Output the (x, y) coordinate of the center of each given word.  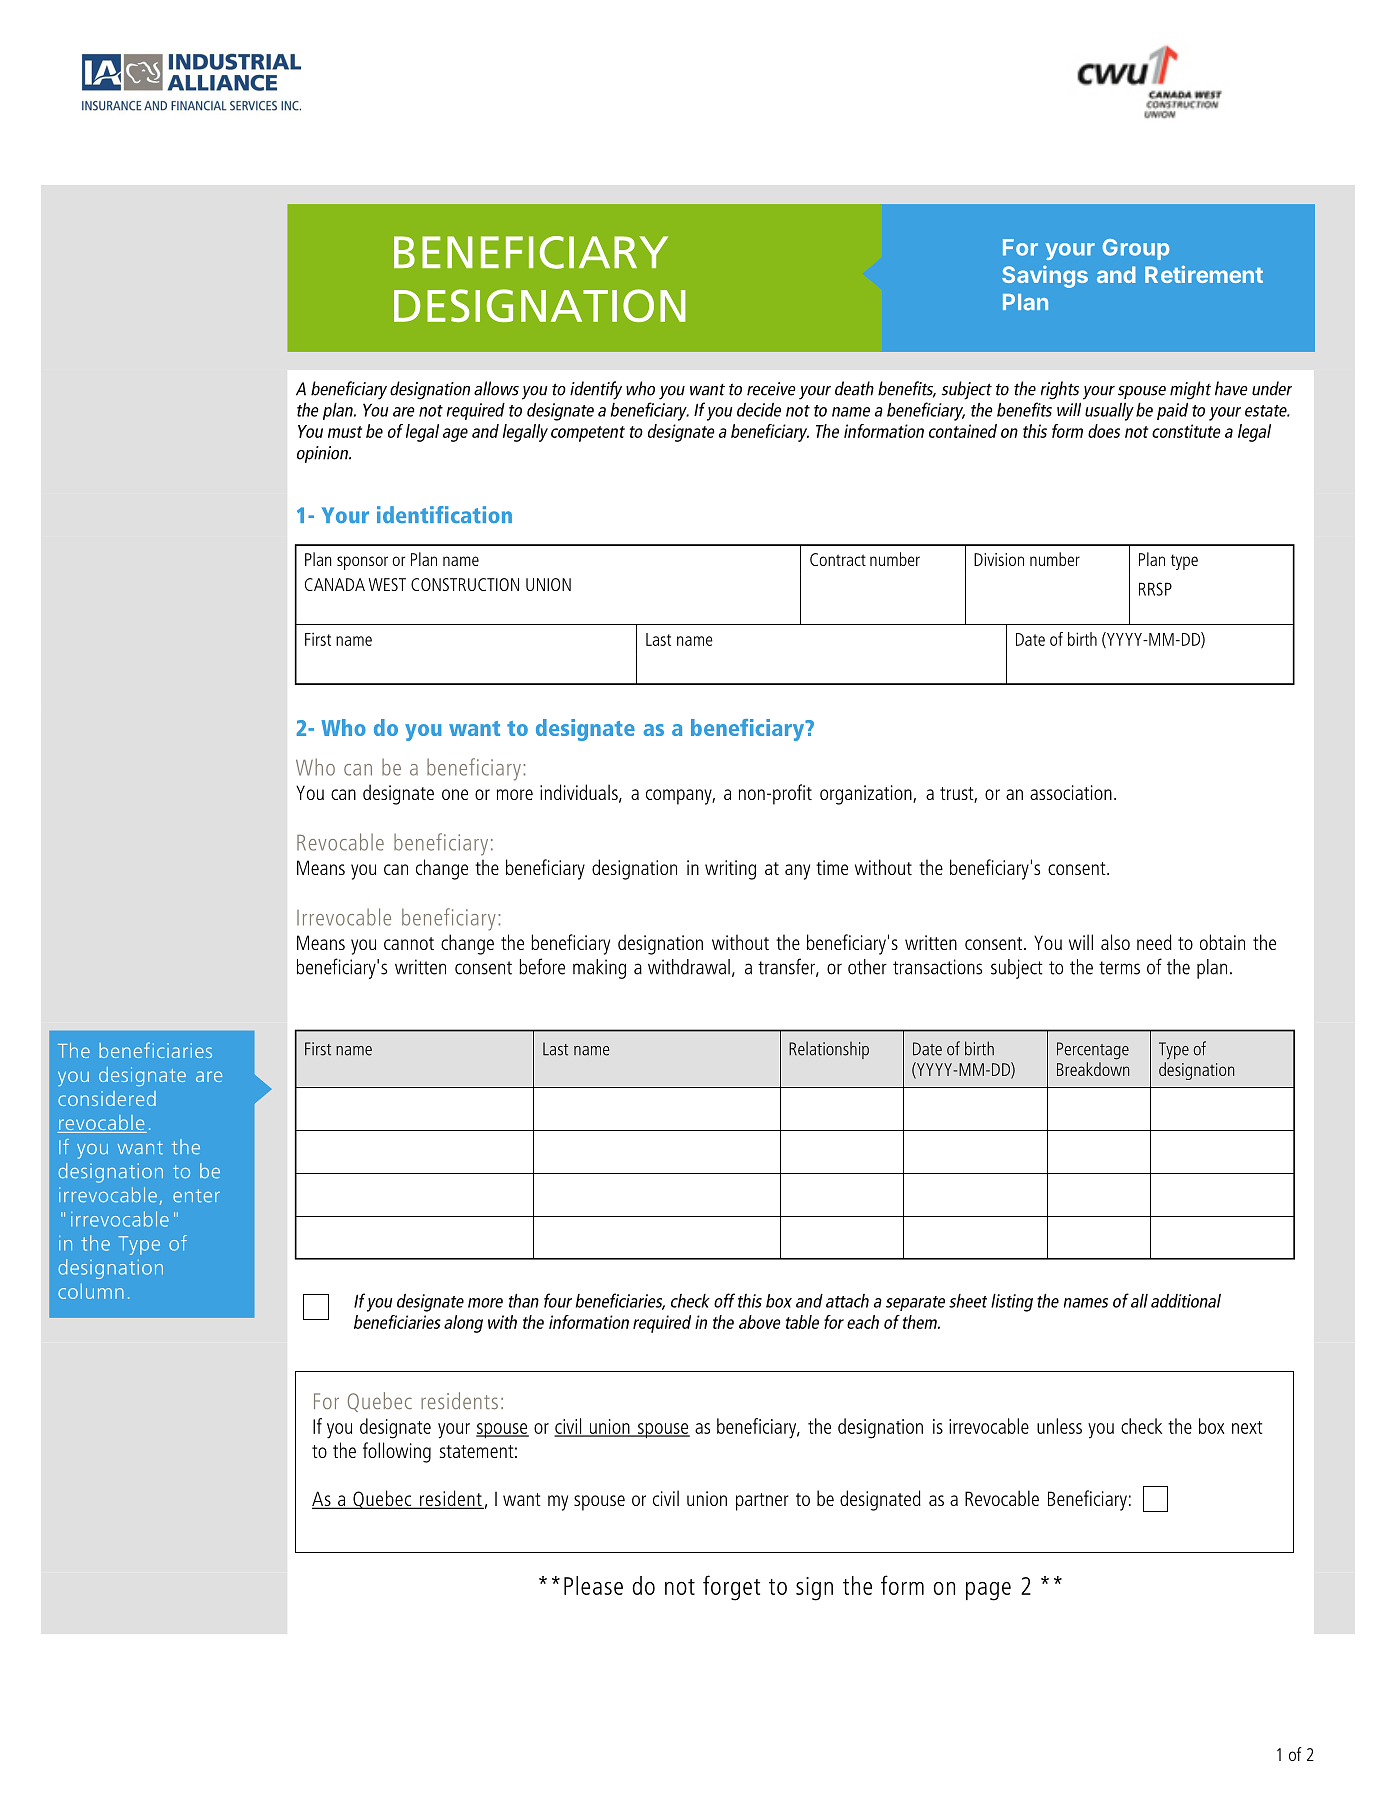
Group (1136, 249)
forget (731, 1588)
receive (771, 389)
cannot (409, 943)
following (397, 1452)
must (345, 432)
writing (730, 870)
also (1115, 942)
